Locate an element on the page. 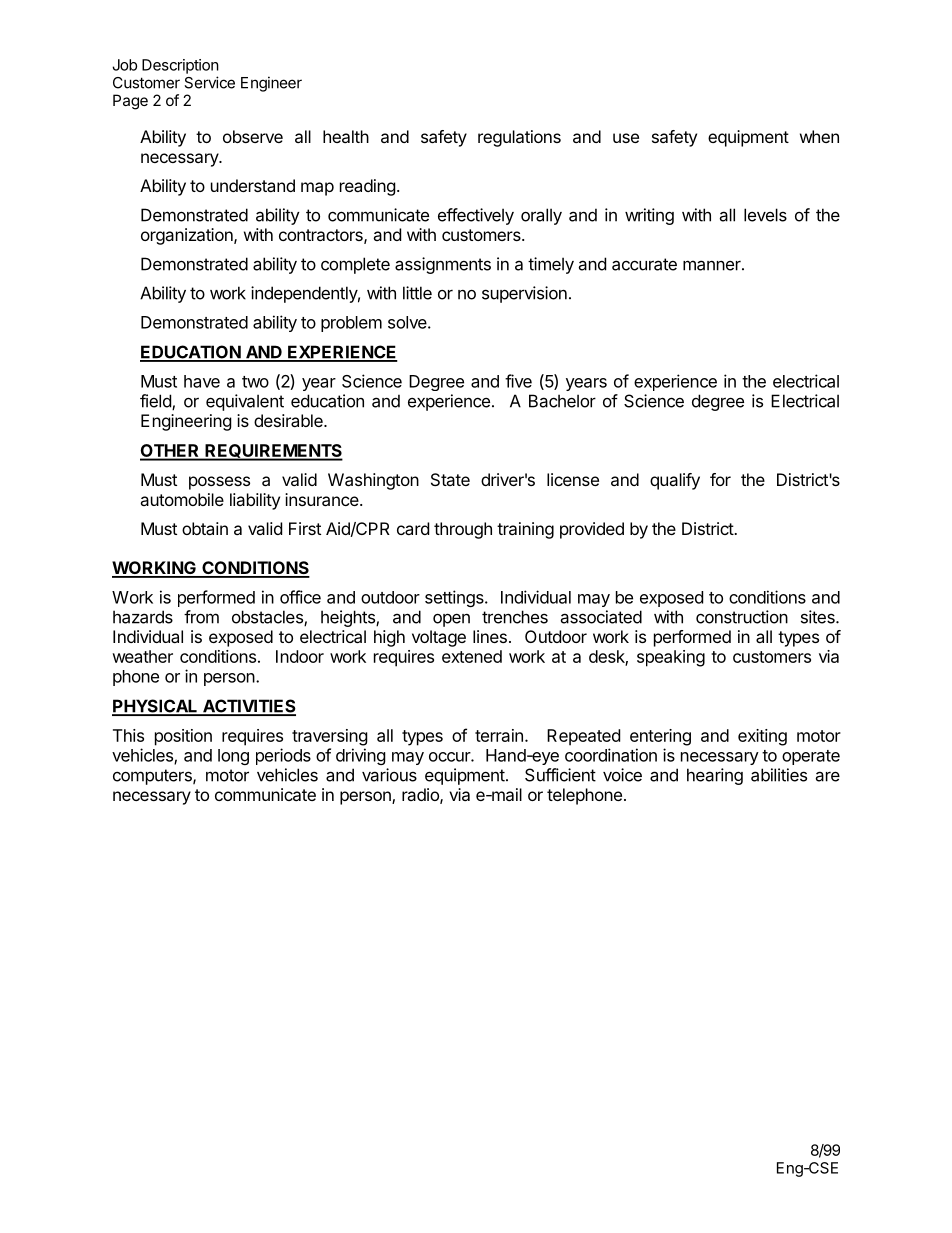  have is located at coordinates (202, 381).
